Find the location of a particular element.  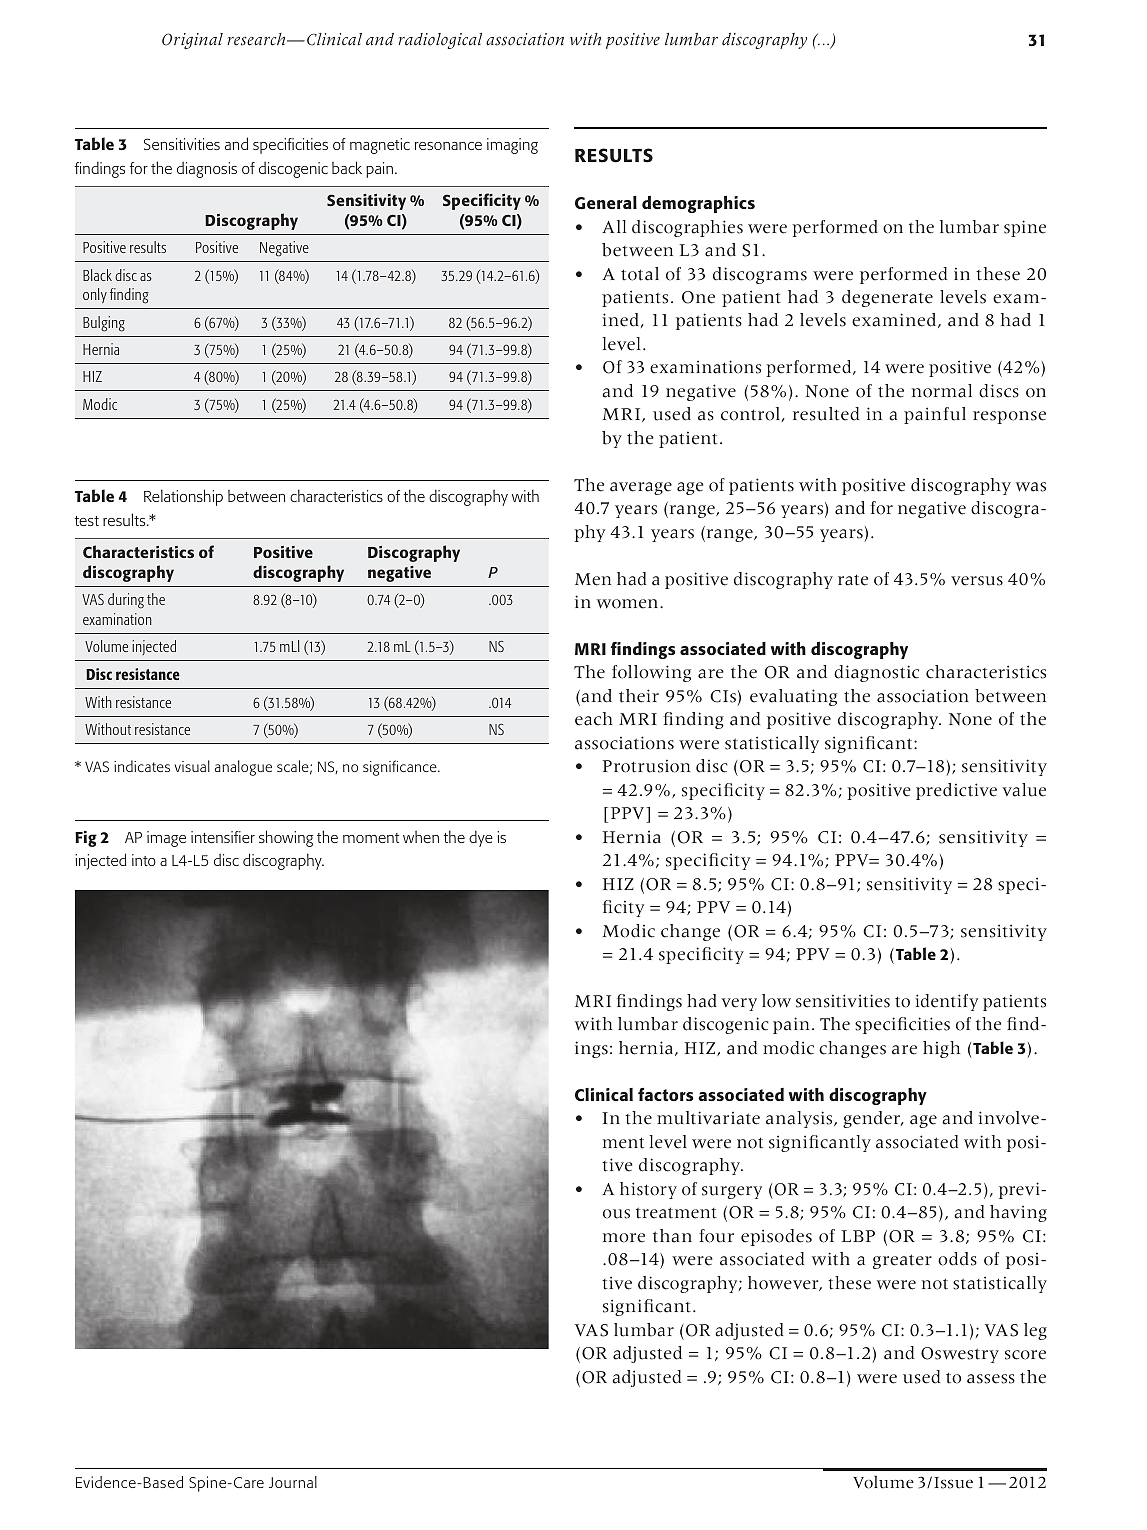

assess is located at coordinates (991, 1379).
